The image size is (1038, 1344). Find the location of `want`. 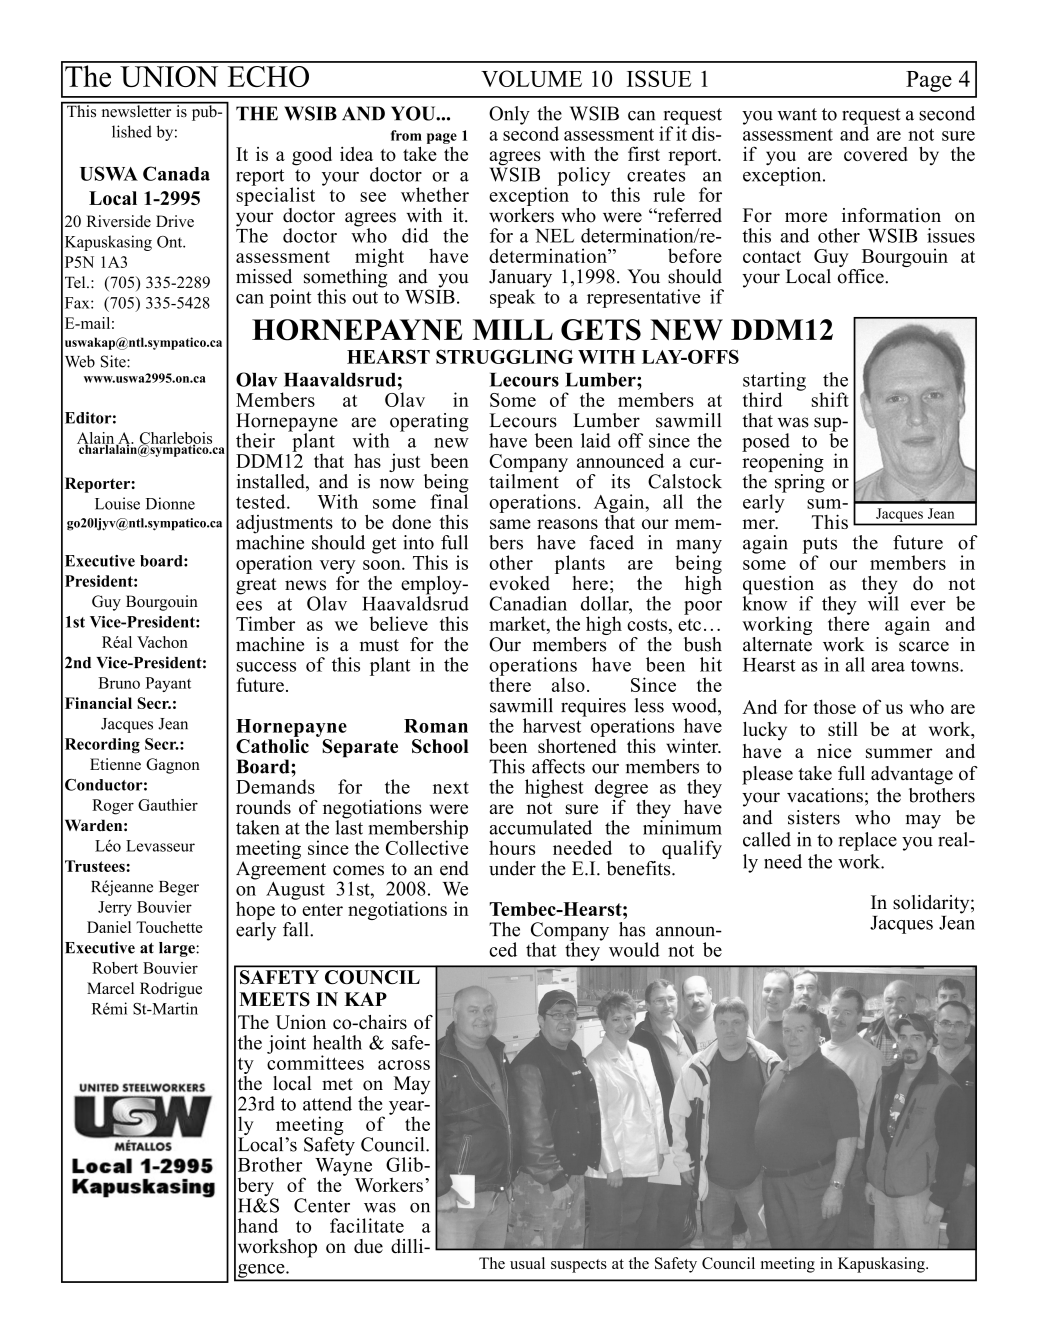

want is located at coordinates (797, 114).
